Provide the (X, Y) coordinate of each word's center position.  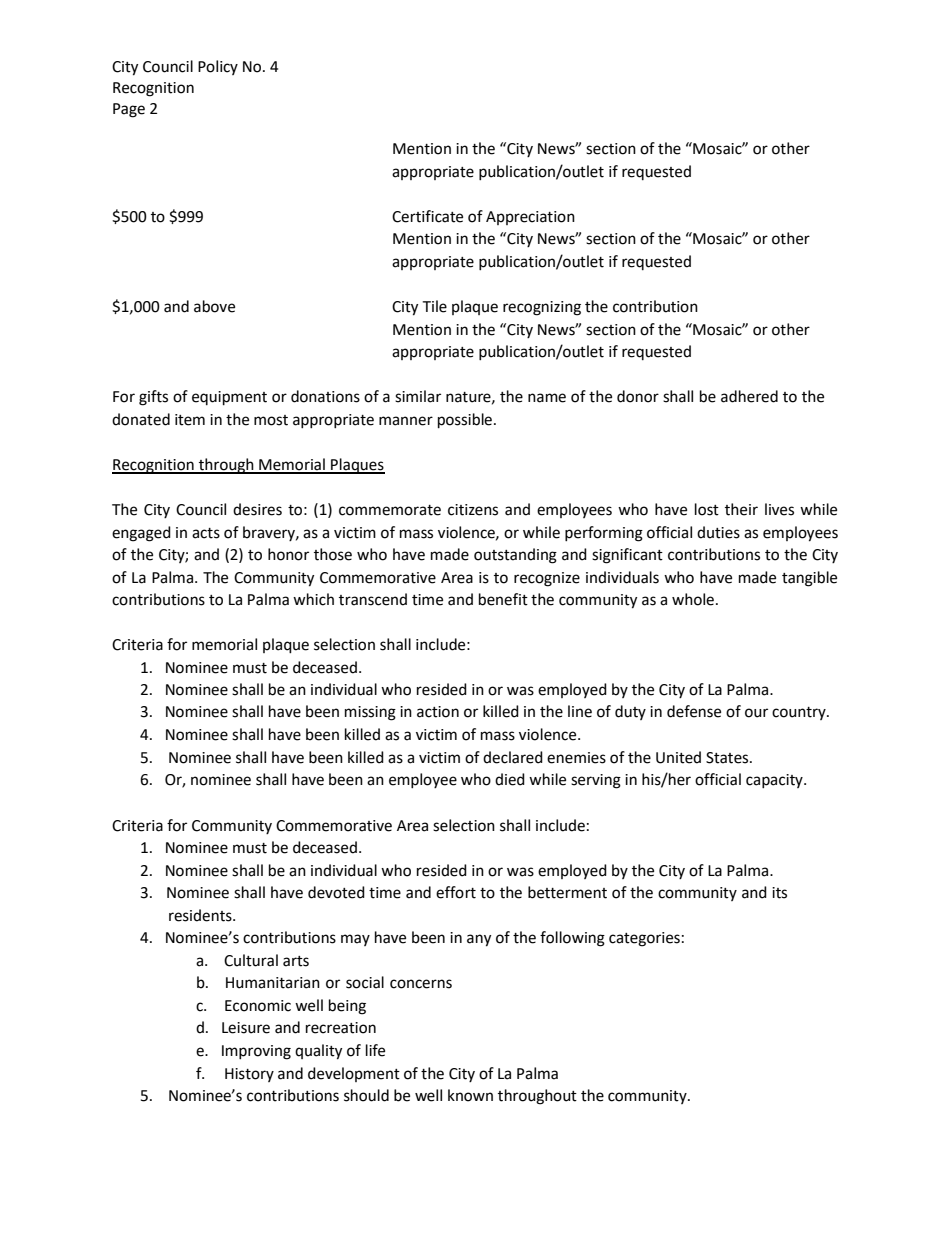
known (470, 1095)
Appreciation (530, 218)
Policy (218, 67)
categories (644, 939)
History (249, 1075)
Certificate (427, 216)
